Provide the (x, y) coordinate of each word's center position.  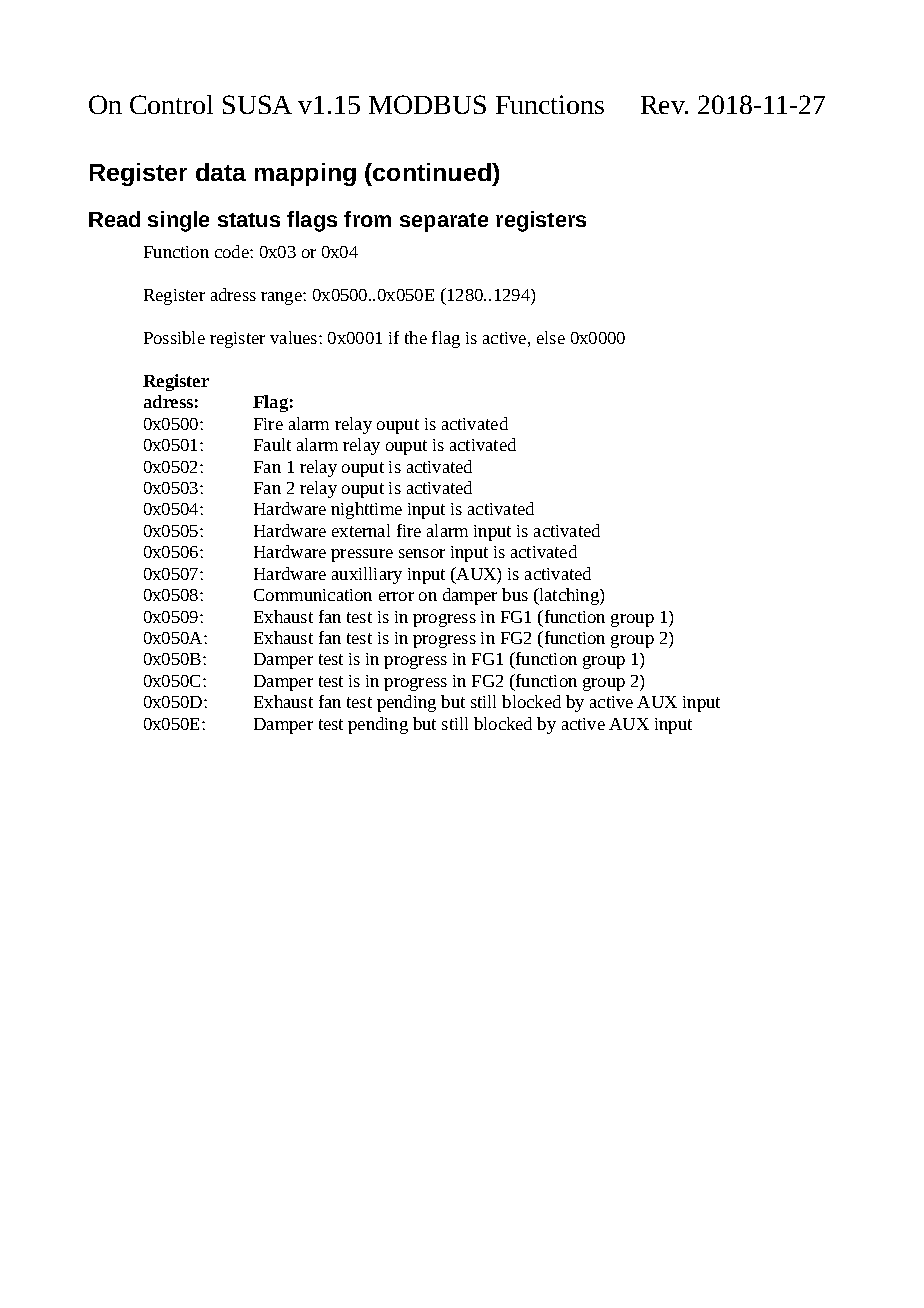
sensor (422, 553)
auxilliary (367, 575)
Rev (664, 105)
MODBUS (427, 104)
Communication (313, 595)
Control (171, 104)
